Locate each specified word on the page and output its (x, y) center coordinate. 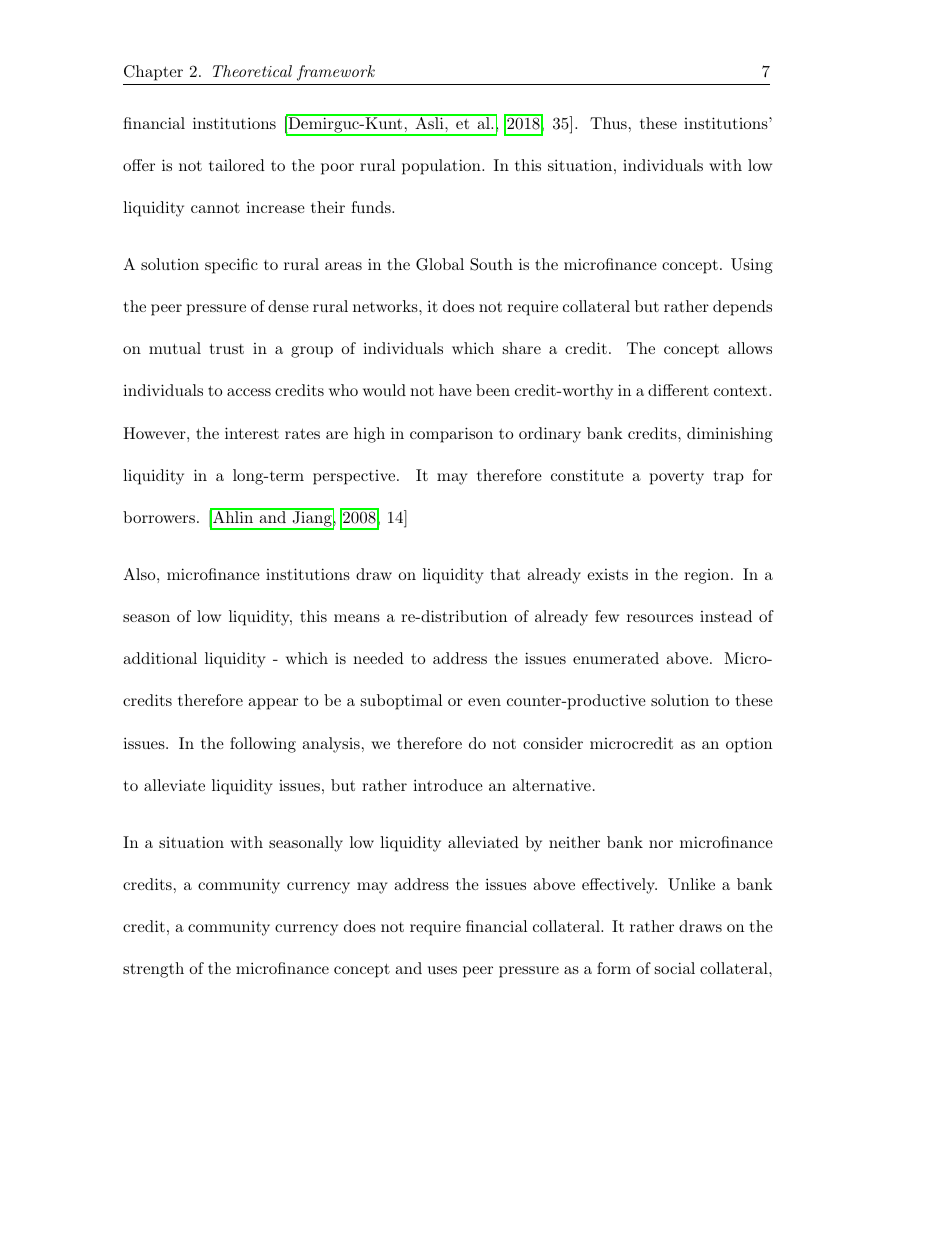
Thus (608, 123)
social (675, 968)
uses (442, 970)
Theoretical (252, 71)
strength (153, 970)
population (442, 167)
